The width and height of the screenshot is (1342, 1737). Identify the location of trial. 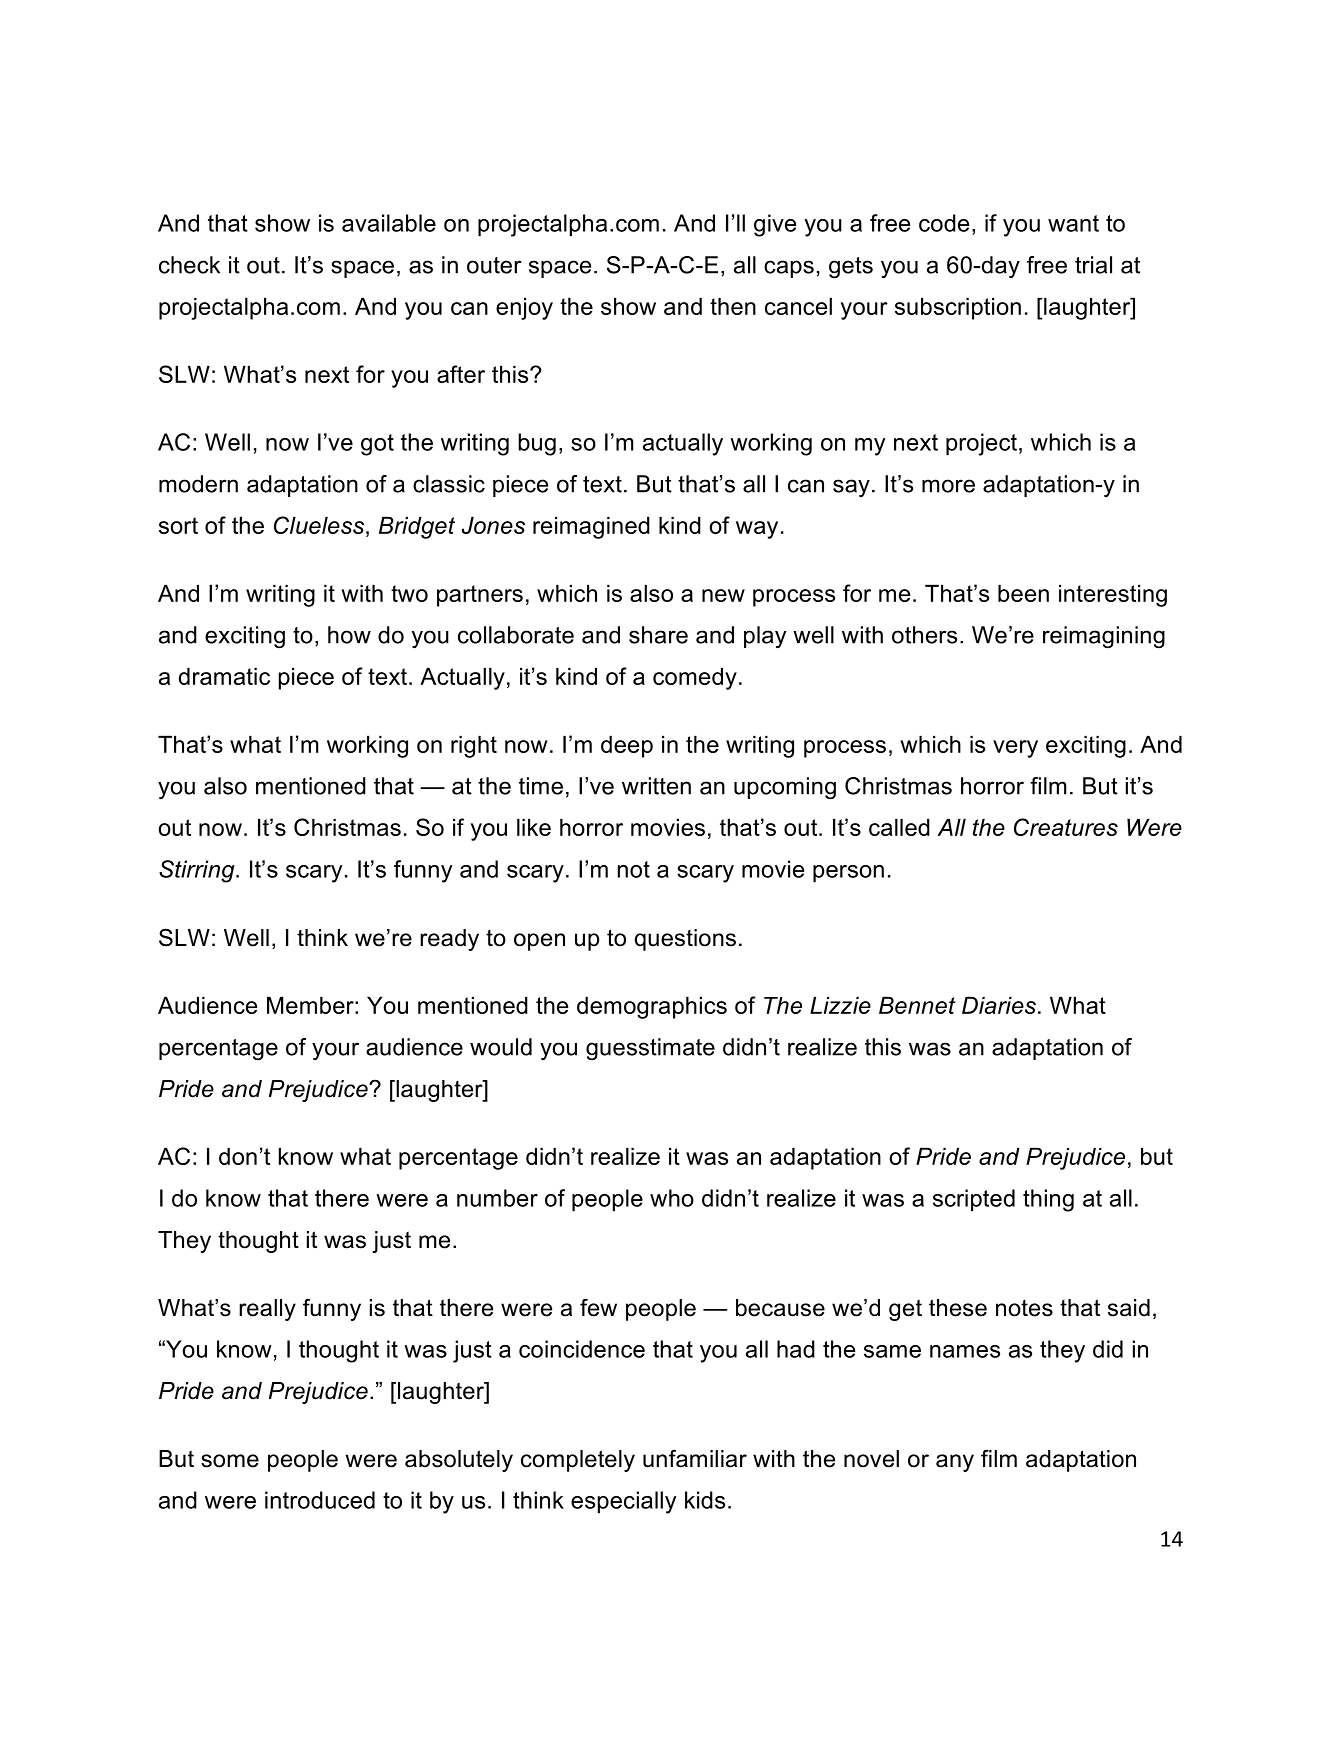
(1093, 265).
